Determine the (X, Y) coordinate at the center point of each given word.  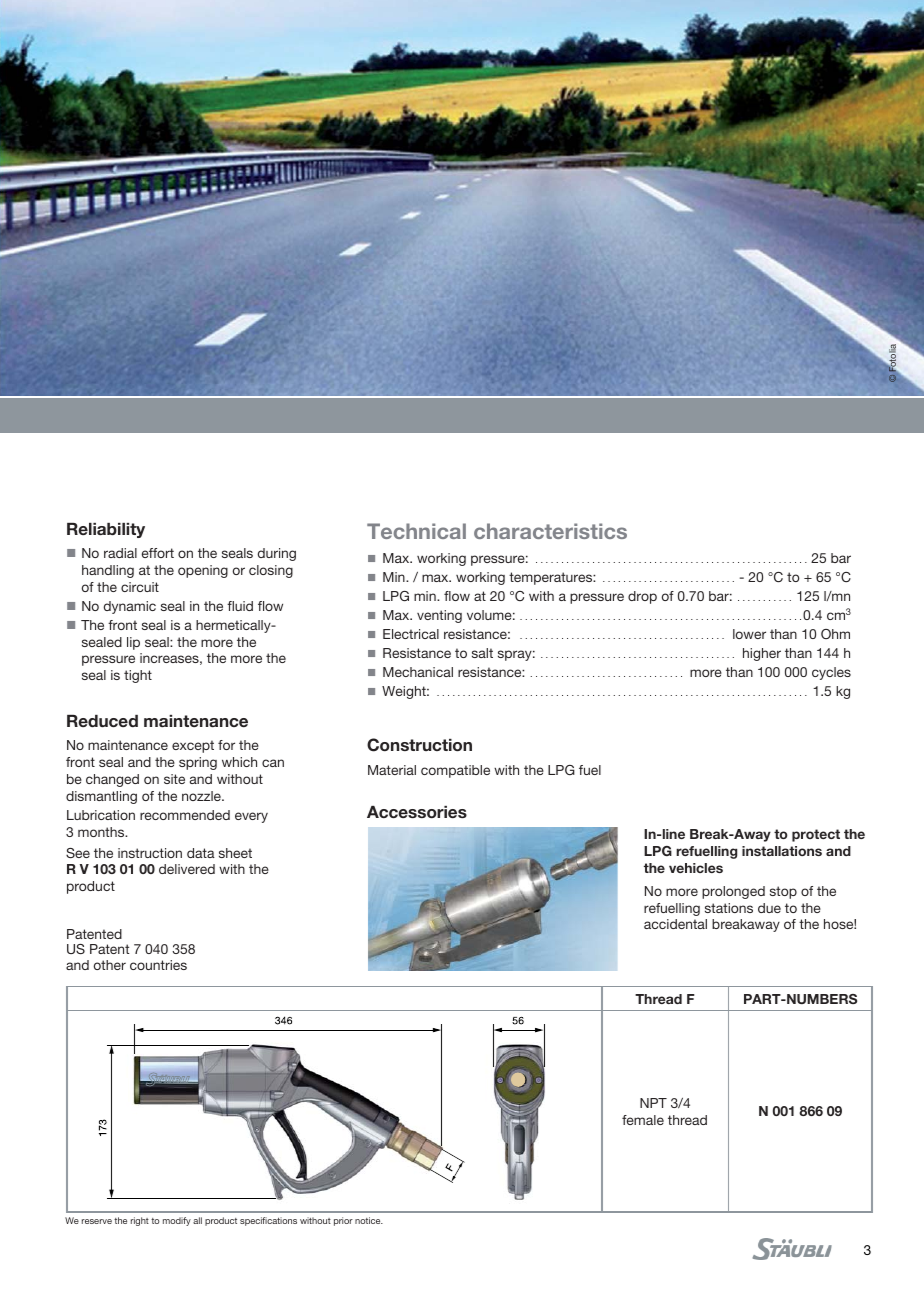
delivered (187, 869)
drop (642, 597)
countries (158, 965)
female (643, 1120)
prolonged (733, 892)
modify (177, 1221)
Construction (419, 745)
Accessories (417, 812)
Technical (416, 531)
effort (158, 553)
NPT (653, 1103)
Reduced (102, 721)
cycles (831, 673)
